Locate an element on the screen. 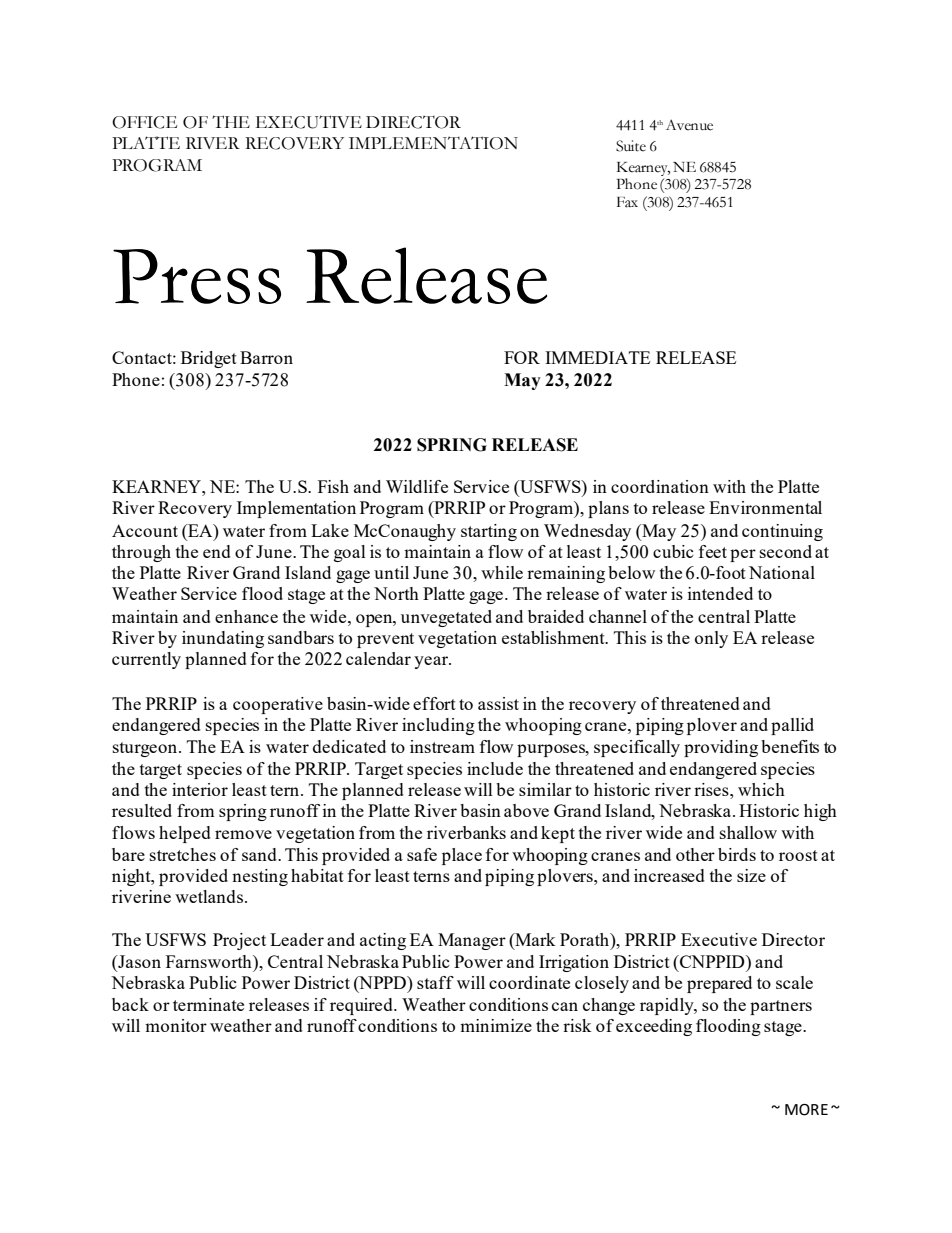 The image size is (952, 1233). Environmental is located at coordinates (765, 507).
